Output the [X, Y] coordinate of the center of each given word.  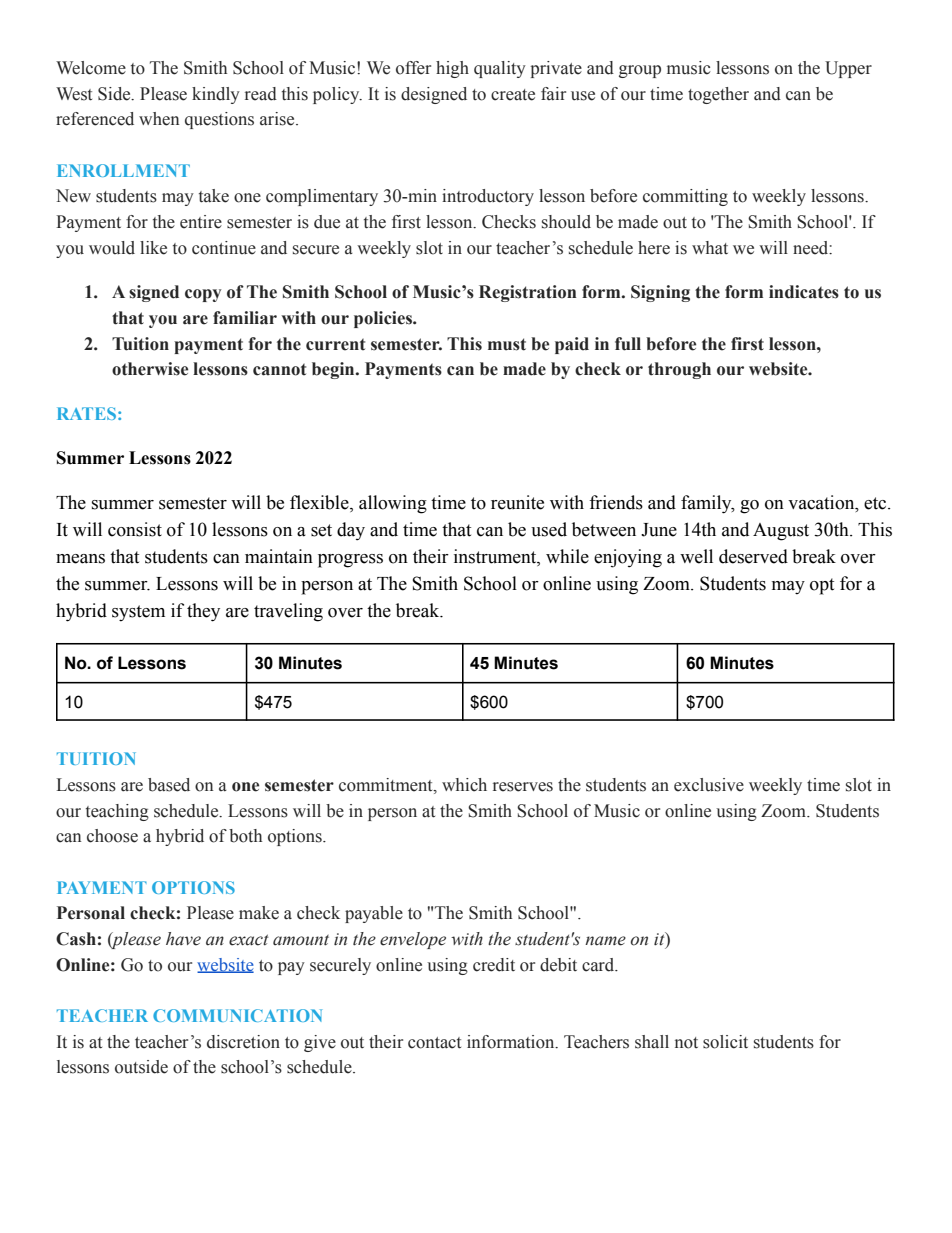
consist [135, 529]
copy [203, 295]
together [718, 95]
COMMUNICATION [237, 1015]
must [507, 344]
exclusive [709, 785]
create [513, 95]
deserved [753, 556]
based [169, 785]
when [159, 119]
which [464, 785]
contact [434, 1043]
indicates [804, 292]
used [549, 529]
